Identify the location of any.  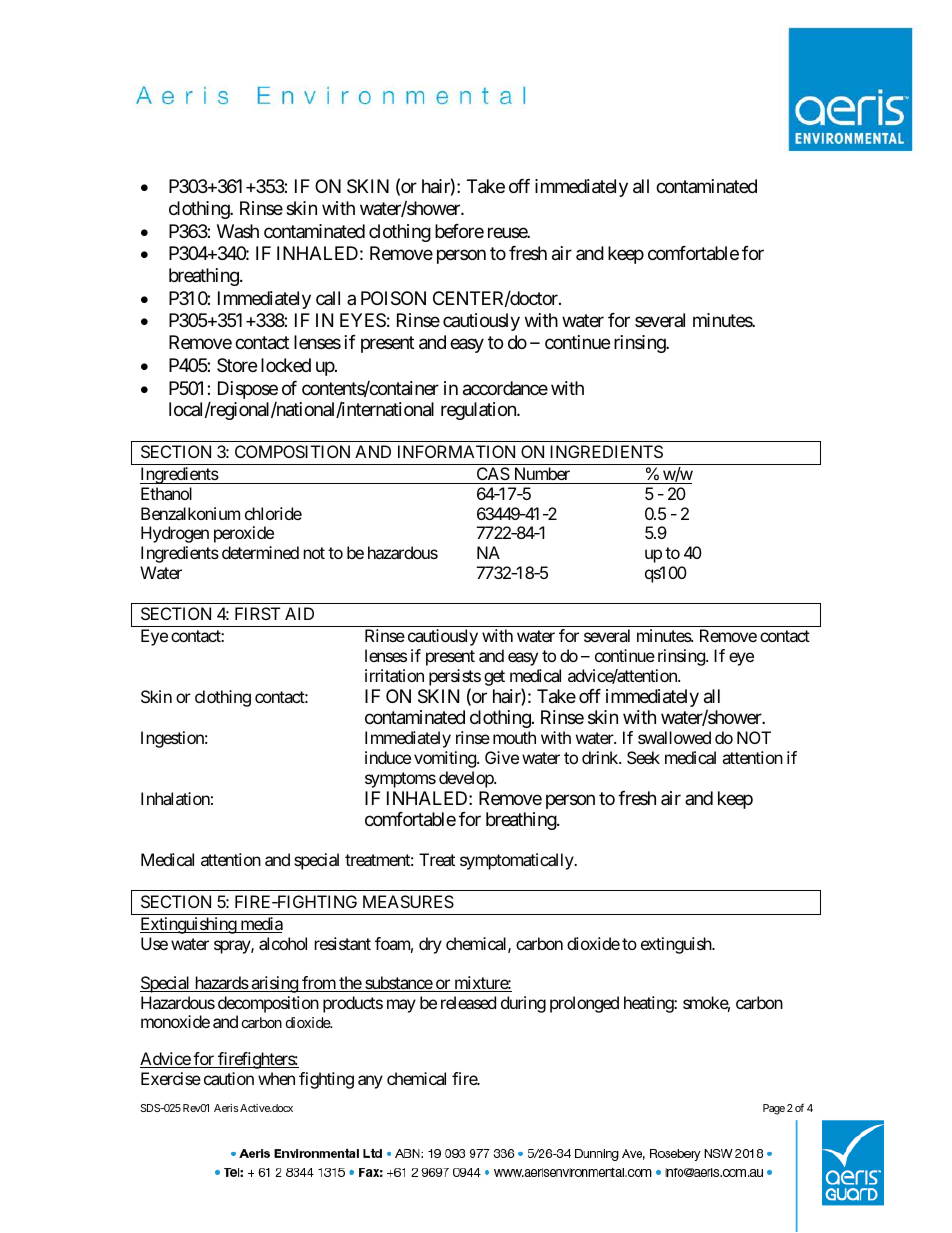
(370, 1082).
